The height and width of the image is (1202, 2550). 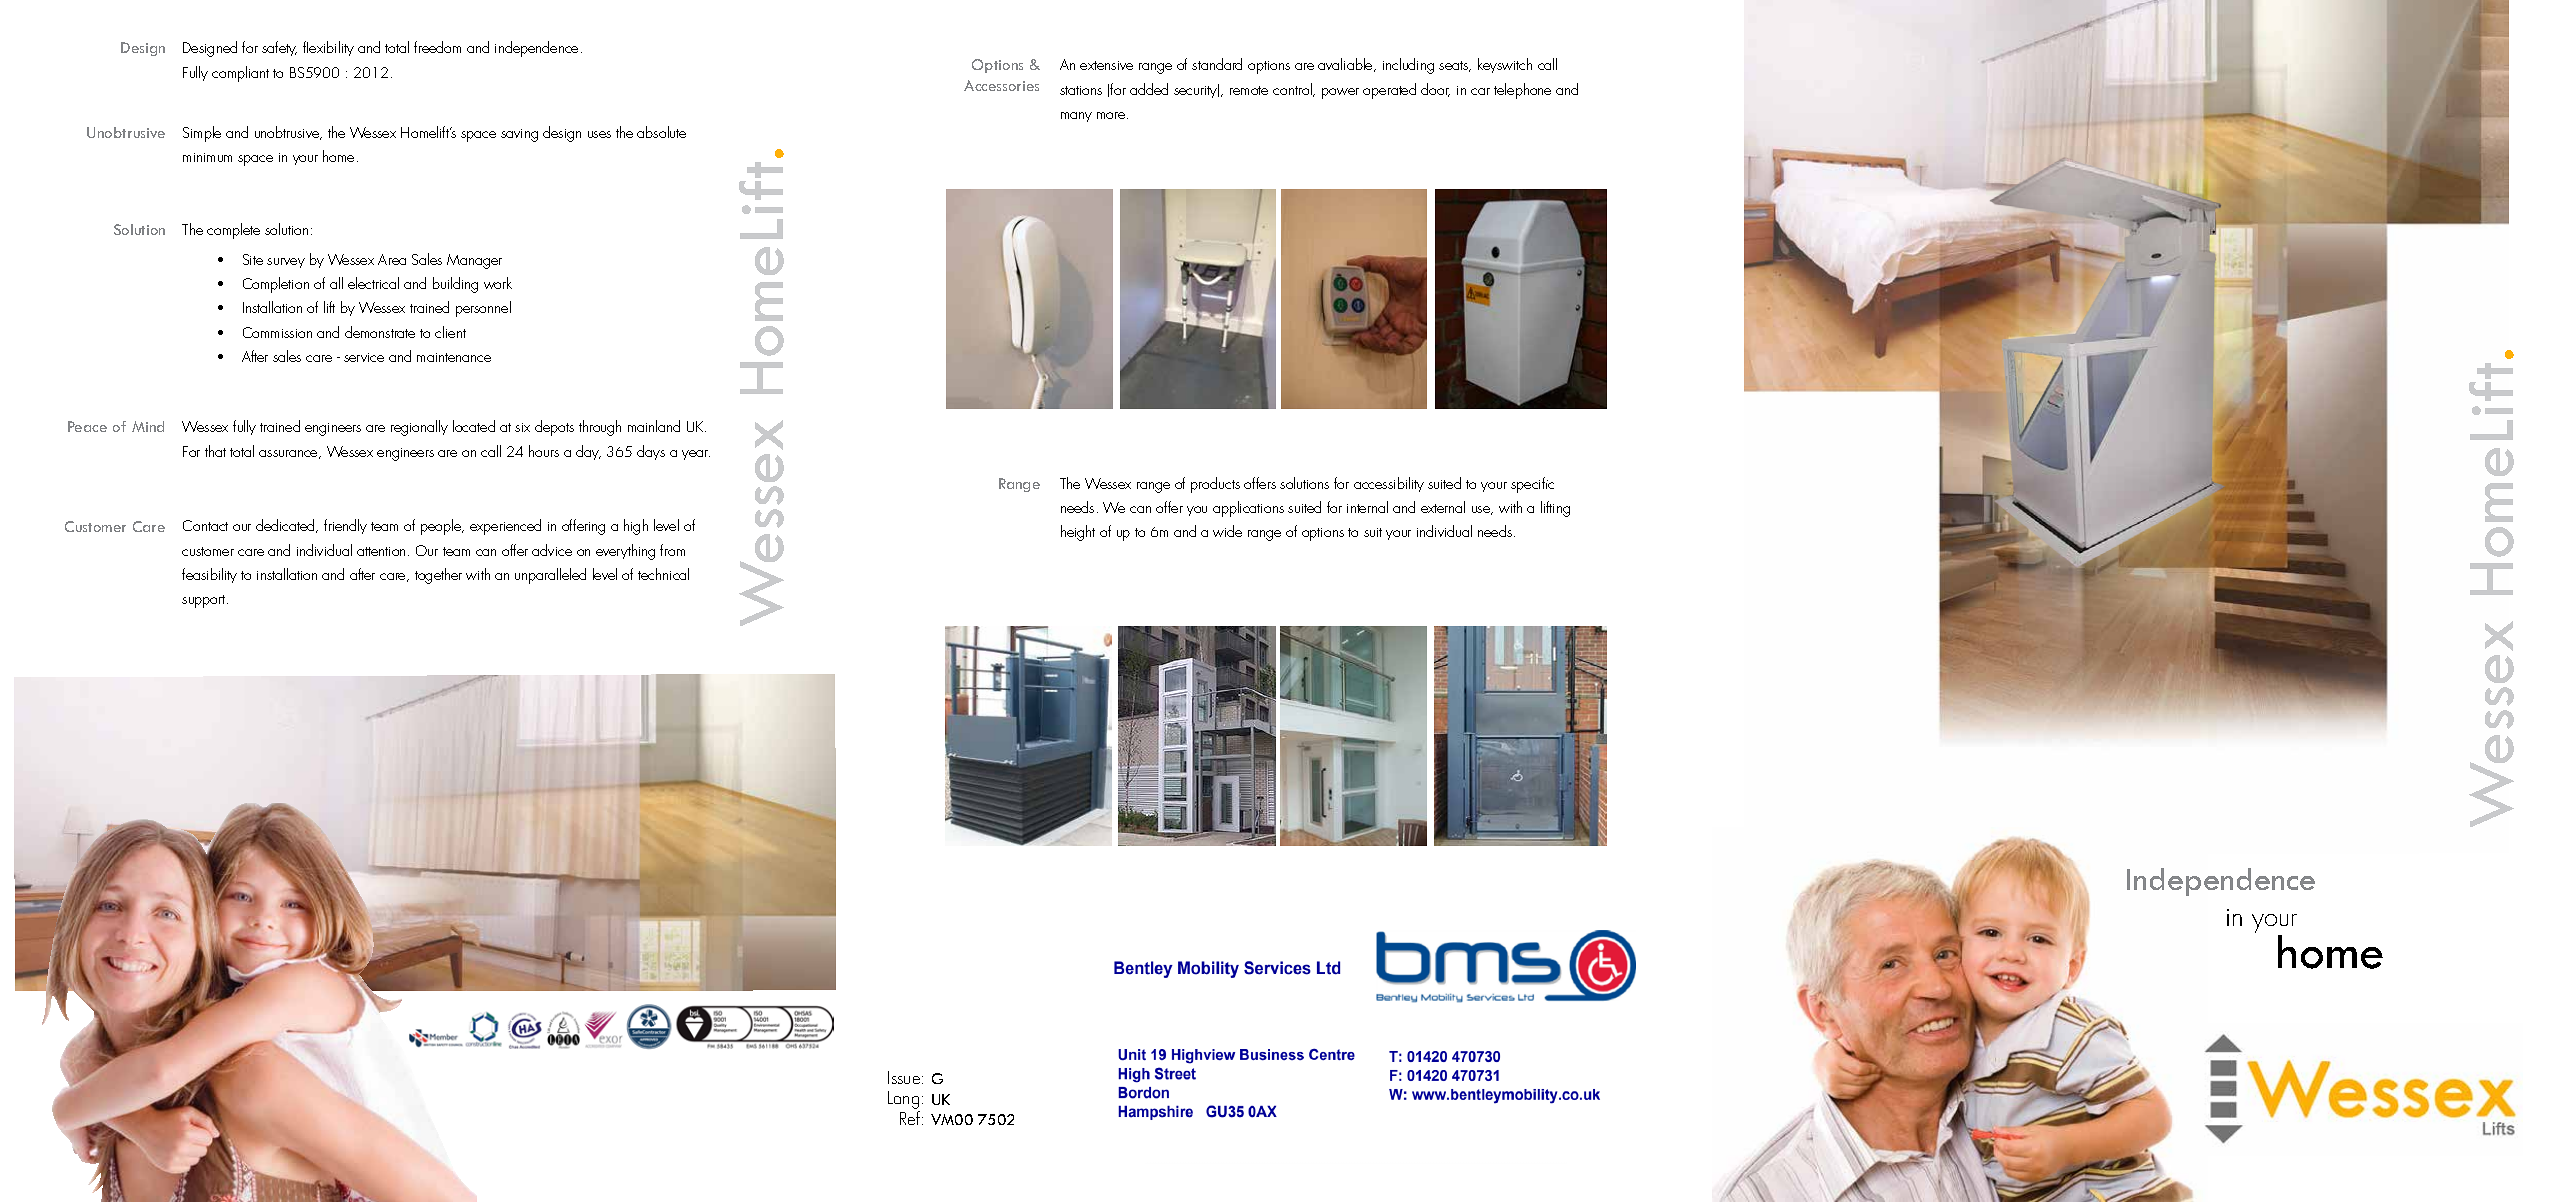 What do you see at coordinates (550, 576) in the image?
I see `unparalleled` at bounding box center [550, 576].
